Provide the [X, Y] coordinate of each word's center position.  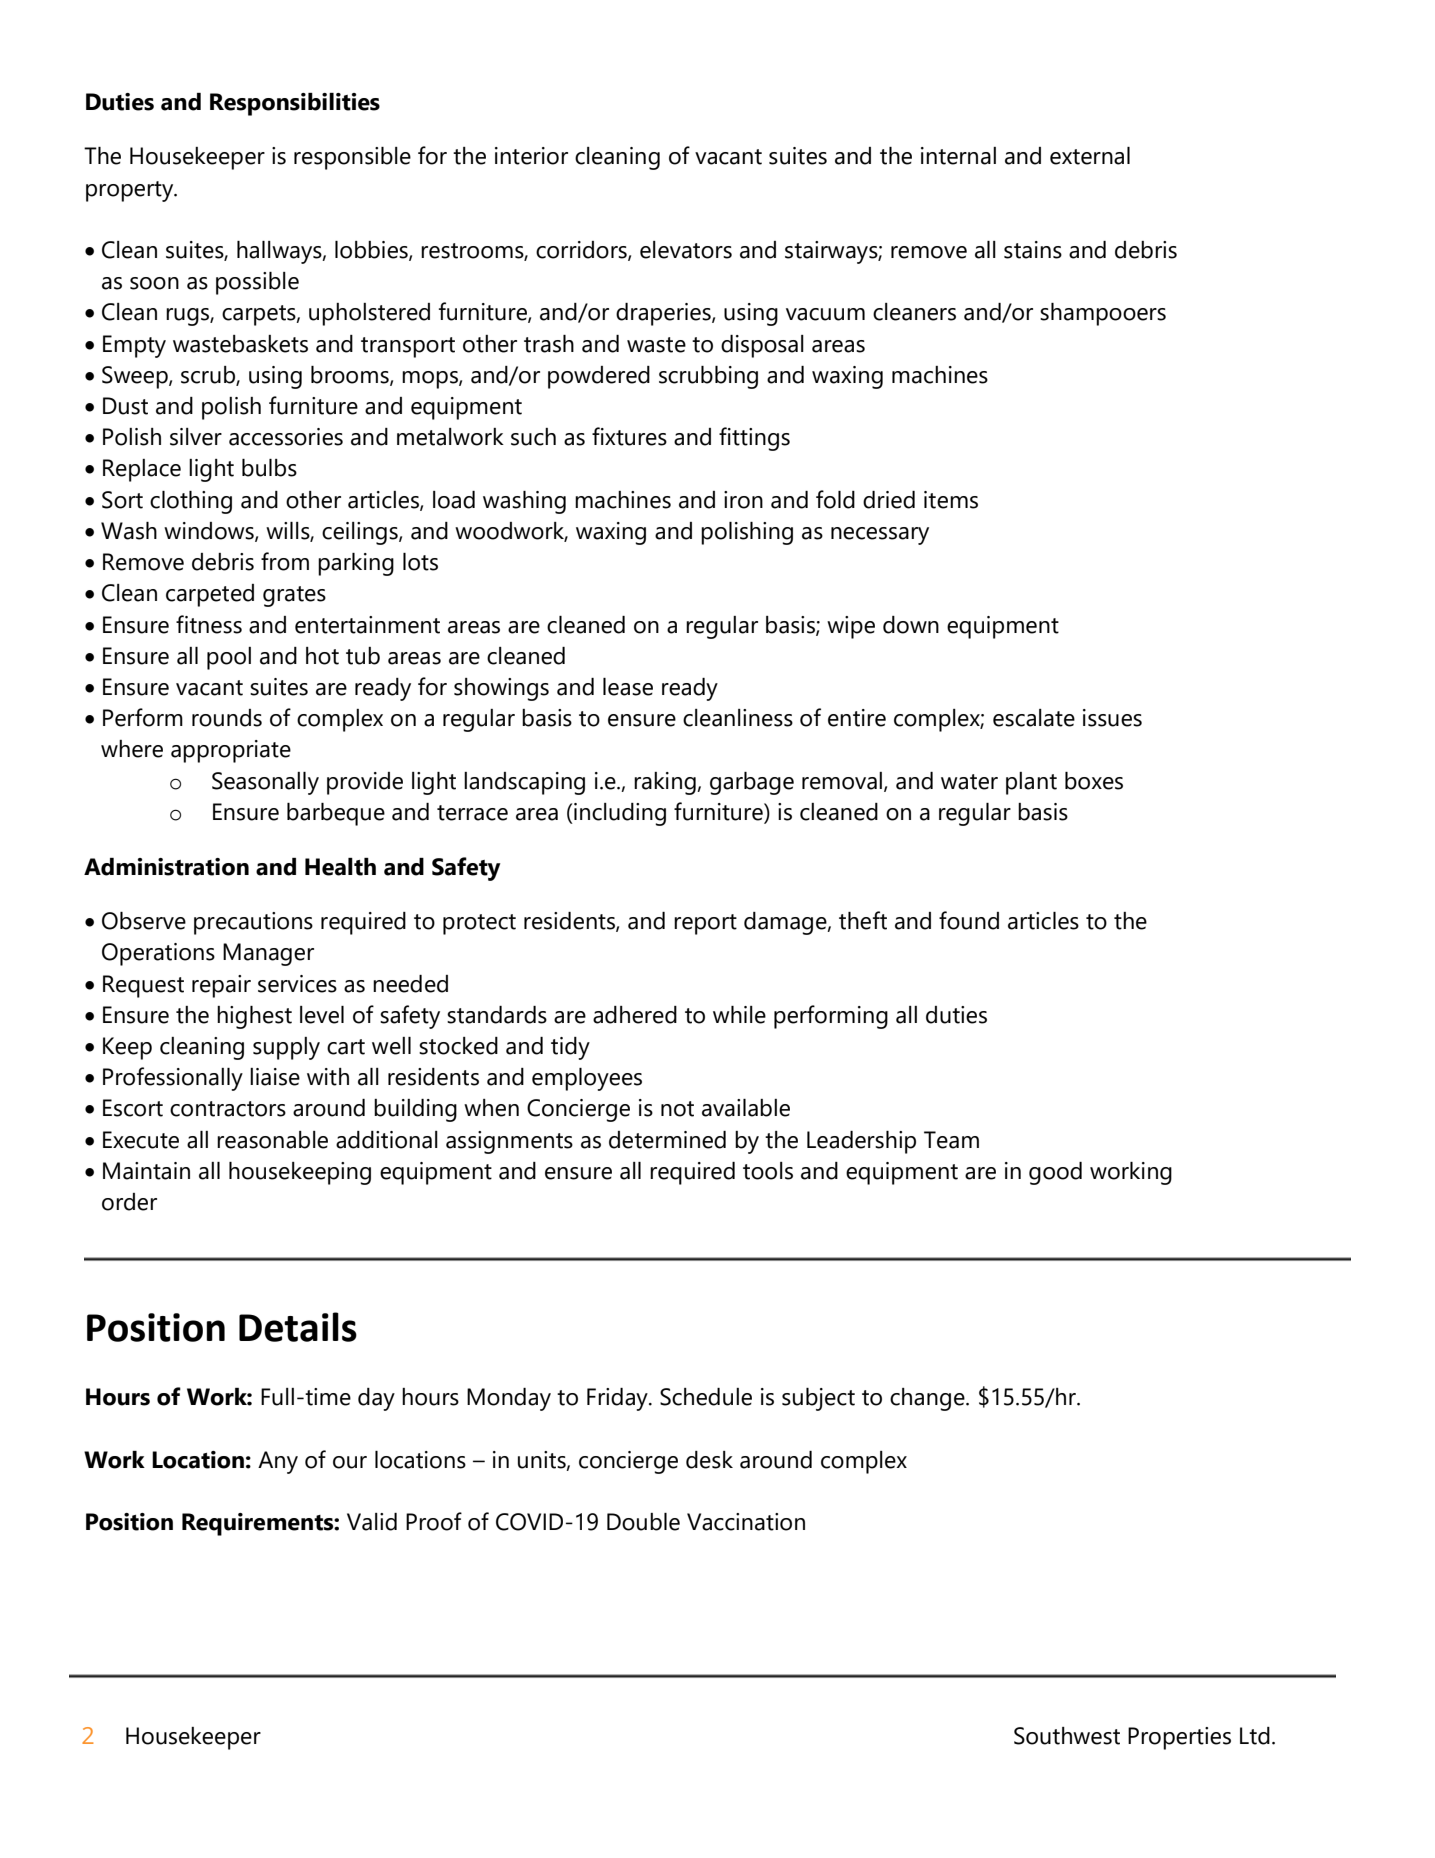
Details [298, 1327]
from [285, 561]
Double [643, 1522]
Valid [372, 1522]
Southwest [1067, 1736]
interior [531, 156]
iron [743, 500]
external [1090, 156]
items [951, 500]
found [969, 920]
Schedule [706, 1397]
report [705, 924]
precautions [253, 923]
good [1055, 1173]
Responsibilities [295, 104]
